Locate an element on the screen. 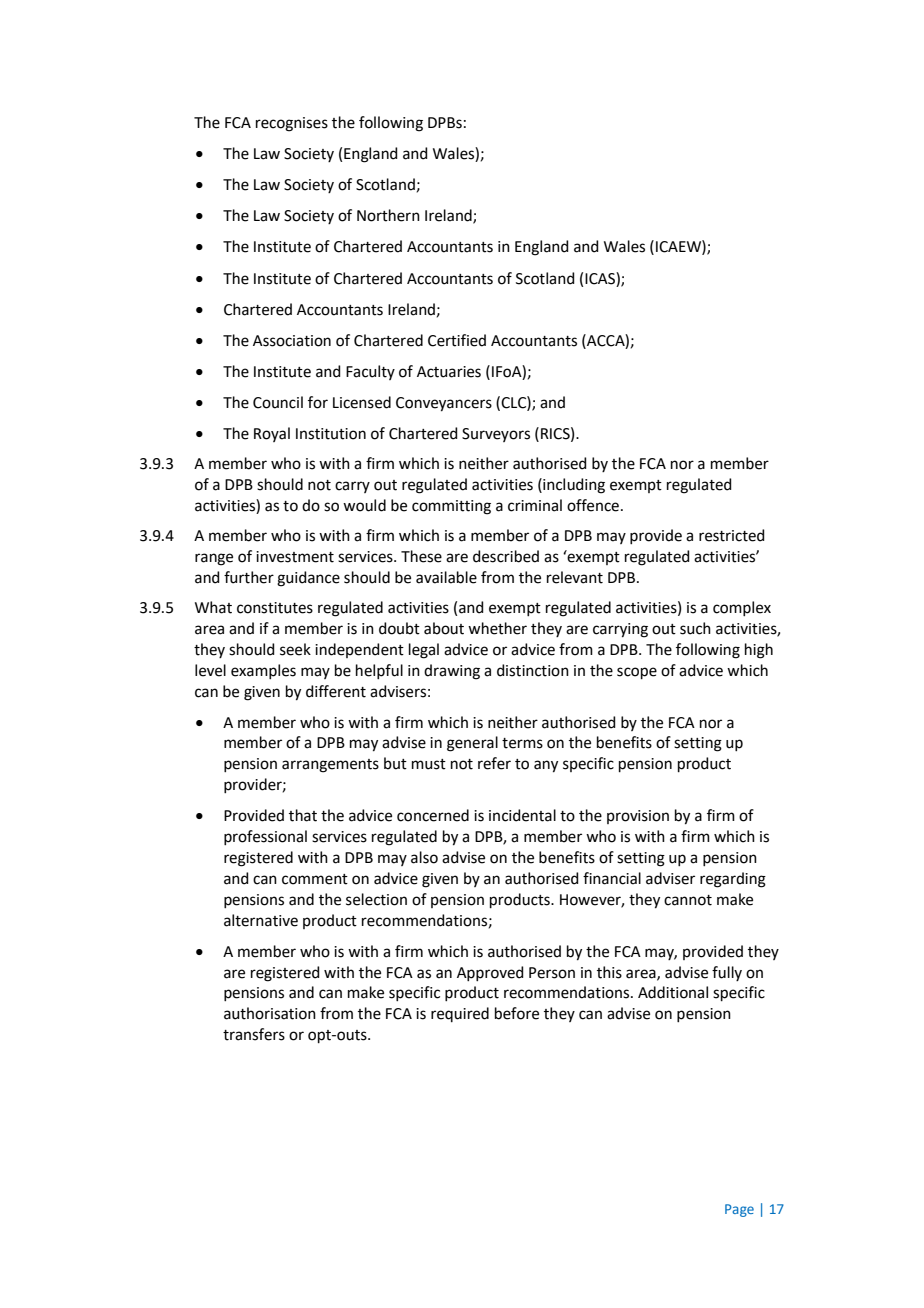 The width and height of the screenshot is (924, 1308). transfers is located at coordinates (254, 1034).
